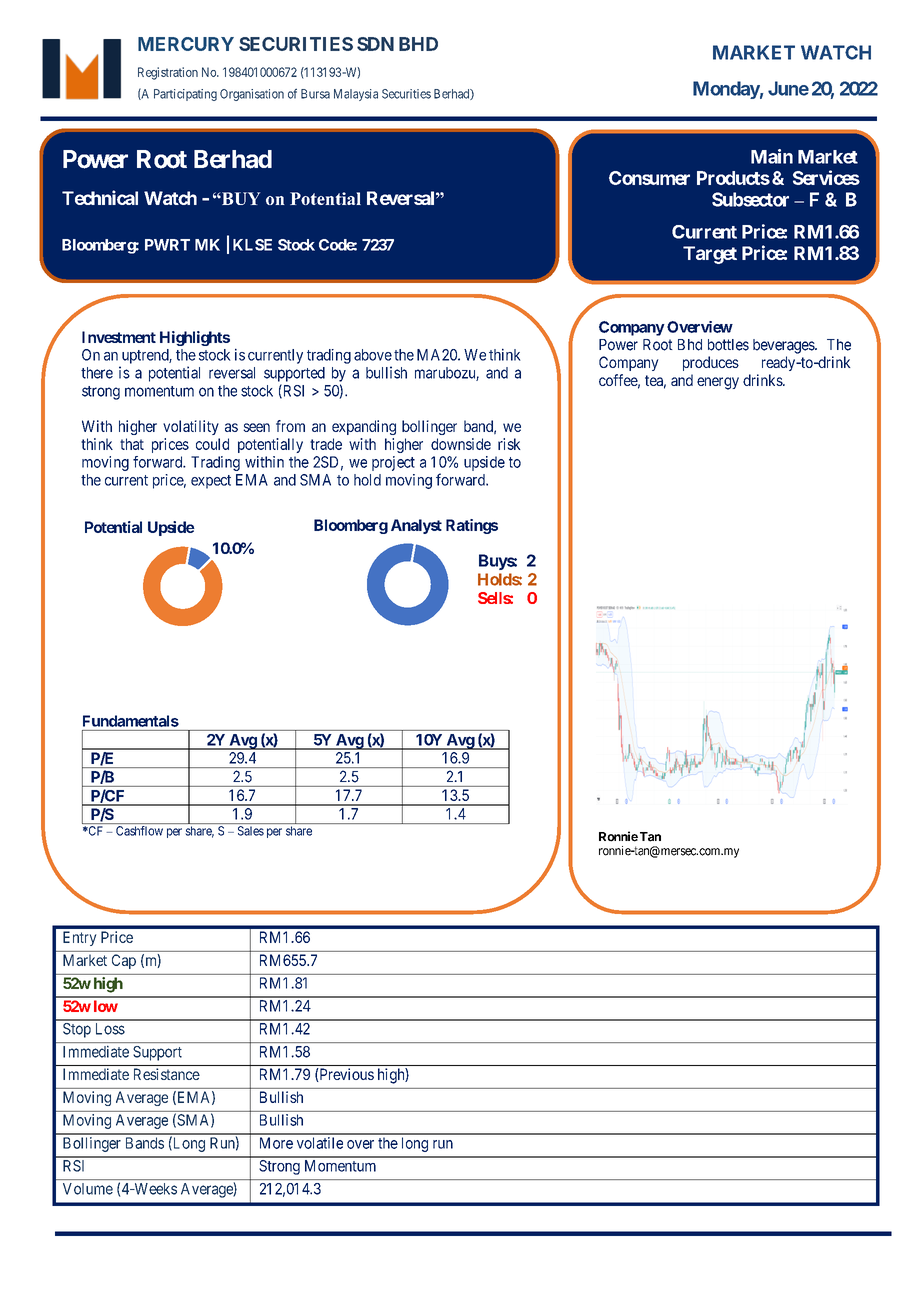 Image resolution: width=924 pixels, height=1308 pixels. I want to click on Investment, so click(119, 337).
